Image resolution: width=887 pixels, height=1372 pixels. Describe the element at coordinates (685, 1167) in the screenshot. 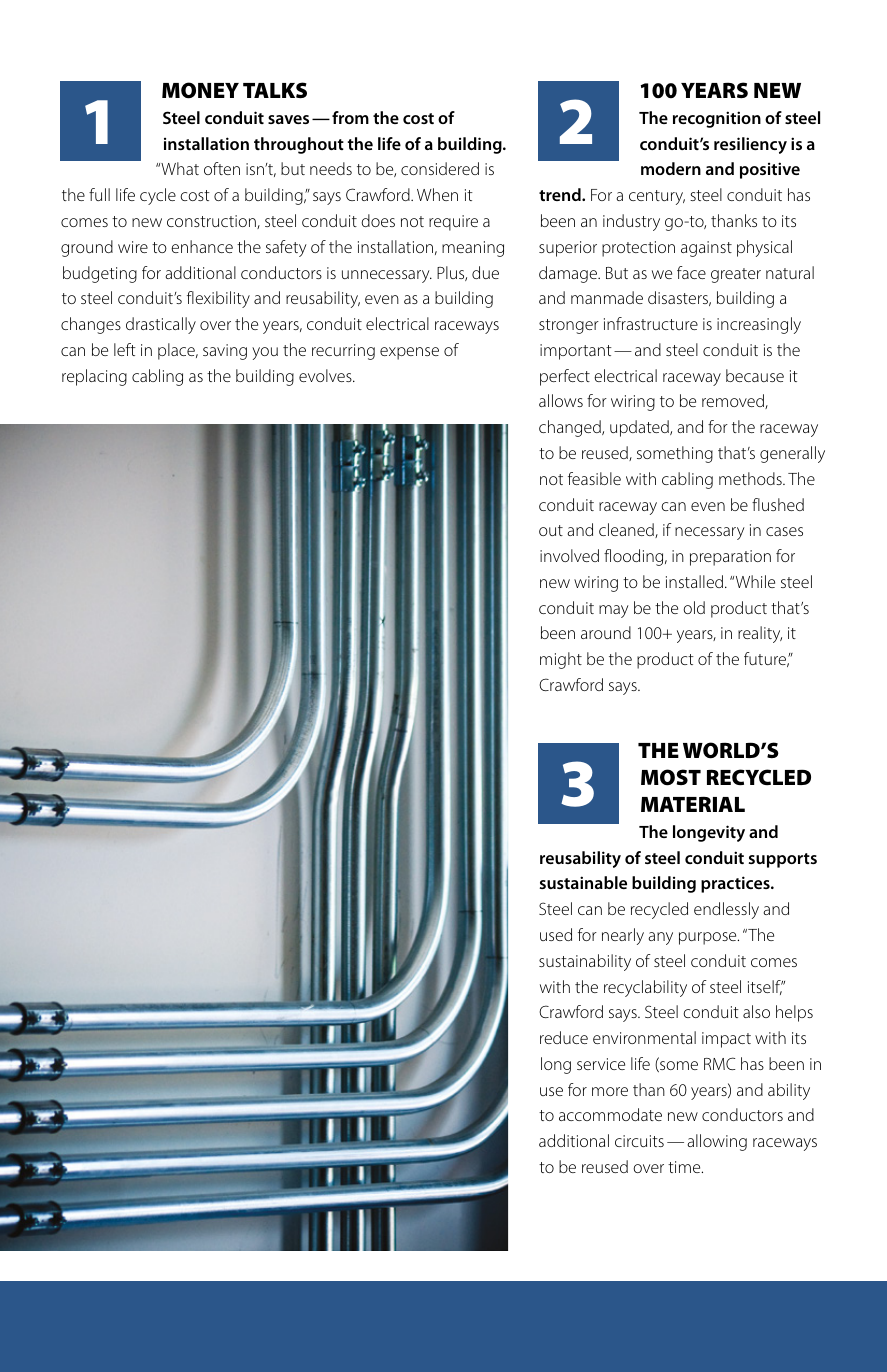

I see `time` at that location.
